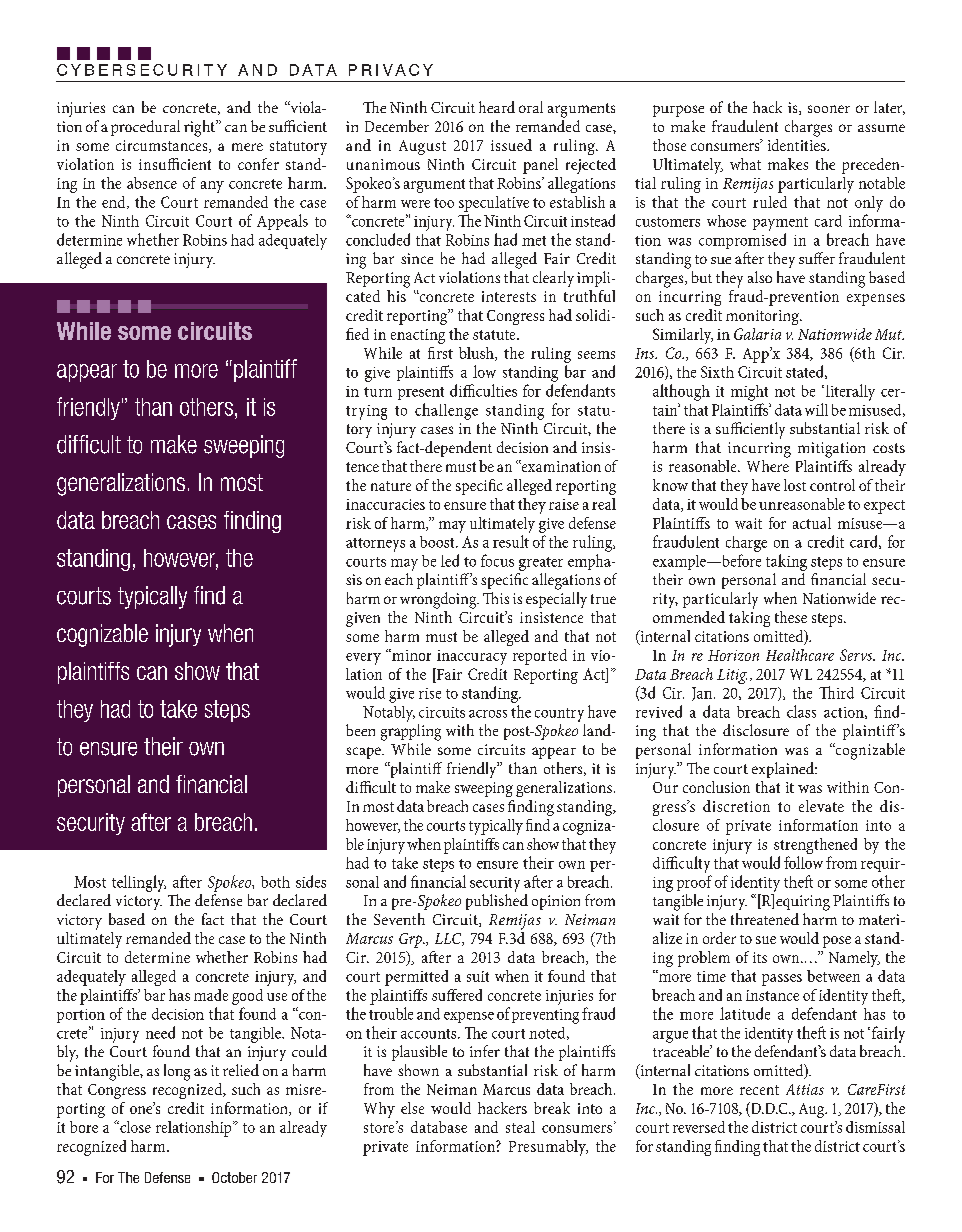 This document has width=962, height=1232. What do you see at coordinates (765, 919) in the document?
I see `threatened` at bounding box center [765, 919].
